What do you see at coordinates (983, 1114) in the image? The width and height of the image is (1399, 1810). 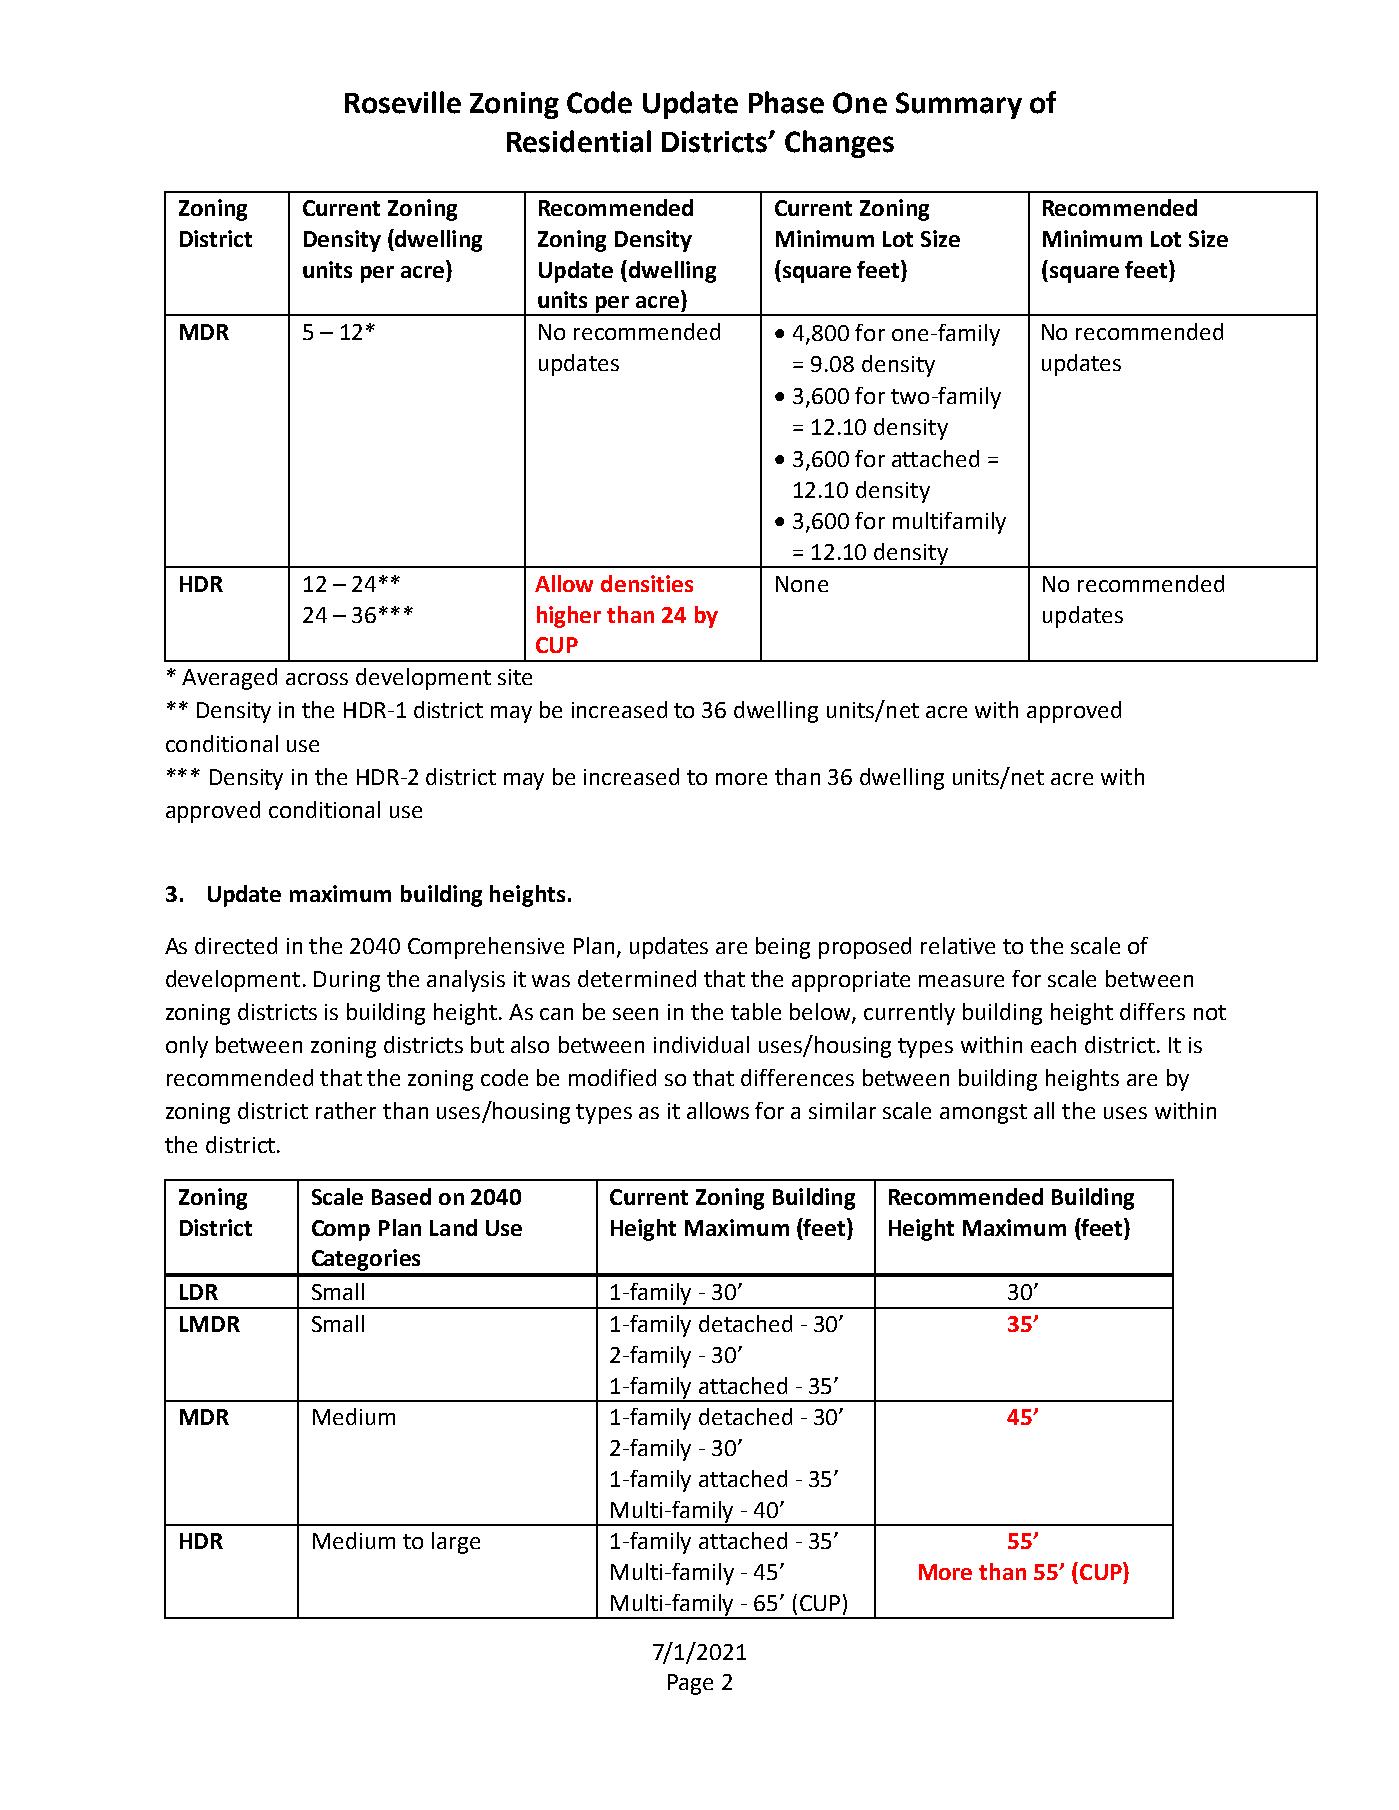 I see `amongst` at bounding box center [983, 1114].
